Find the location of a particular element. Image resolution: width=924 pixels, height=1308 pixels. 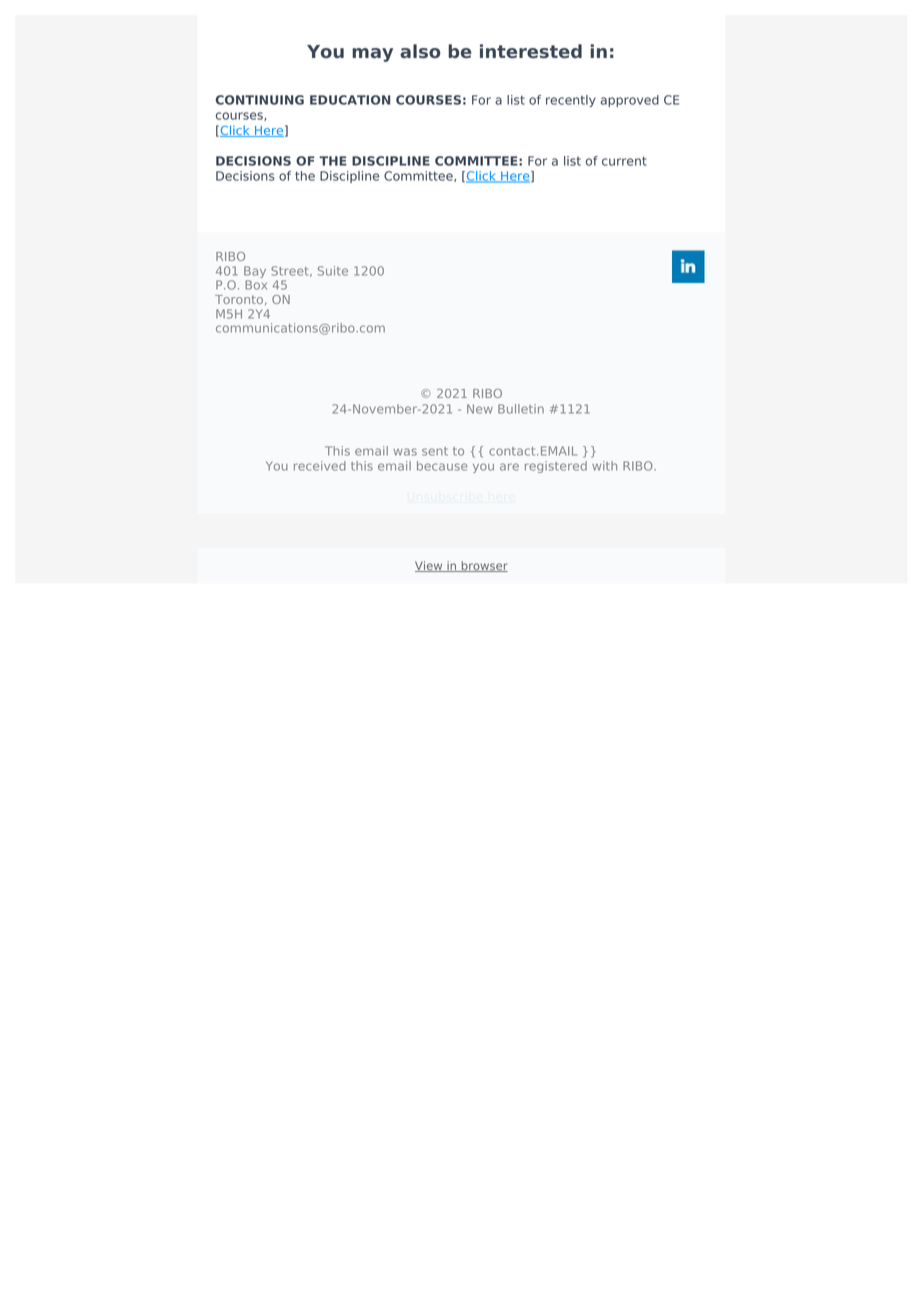

Bulletin is located at coordinates (521, 409).
